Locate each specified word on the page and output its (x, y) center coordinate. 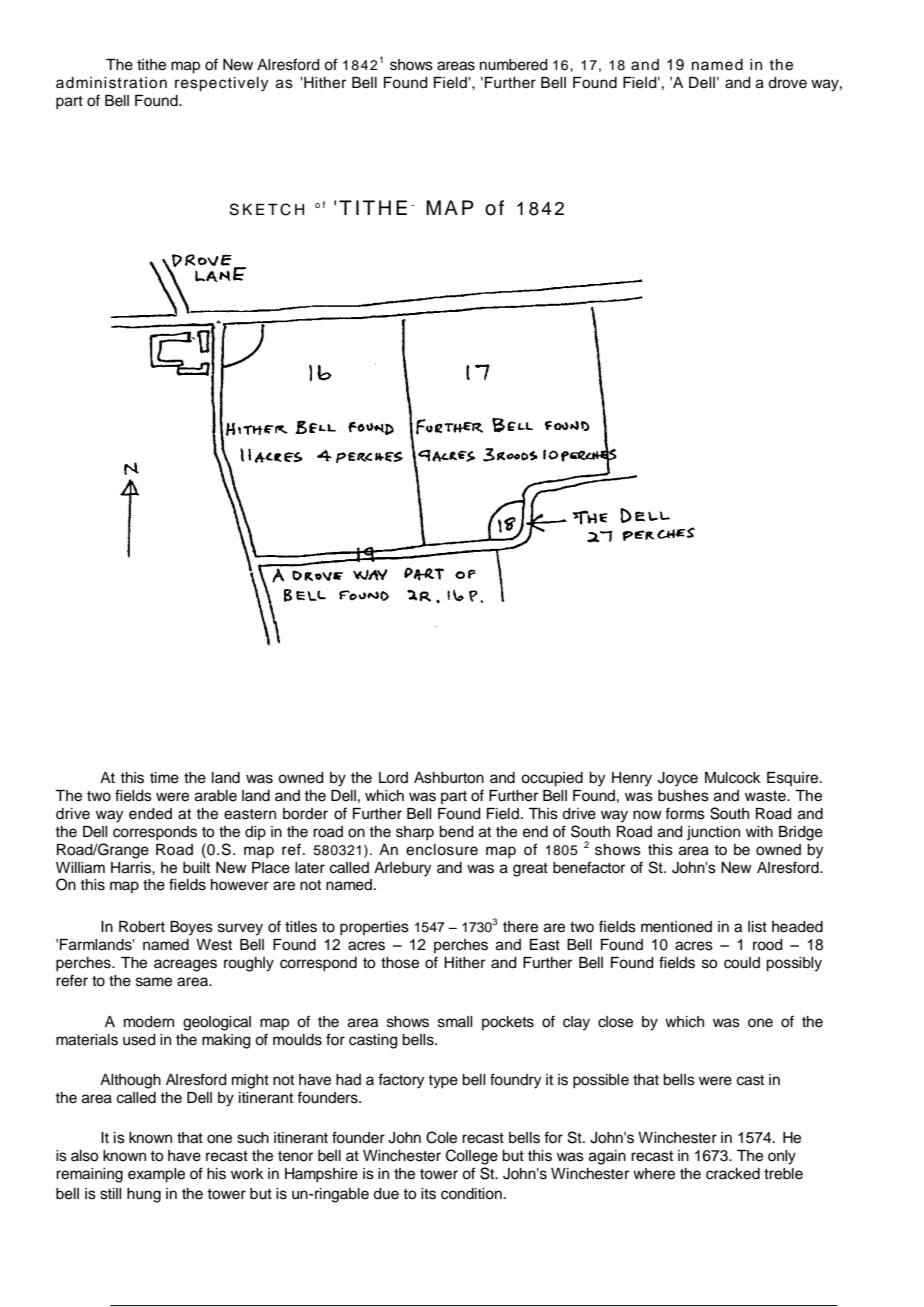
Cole (441, 1137)
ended (150, 814)
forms (685, 813)
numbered (514, 65)
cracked (733, 1174)
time (164, 778)
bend (456, 832)
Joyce (678, 779)
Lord (393, 778)
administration (111, 83)
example (156, 1175)
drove (787, 83)
